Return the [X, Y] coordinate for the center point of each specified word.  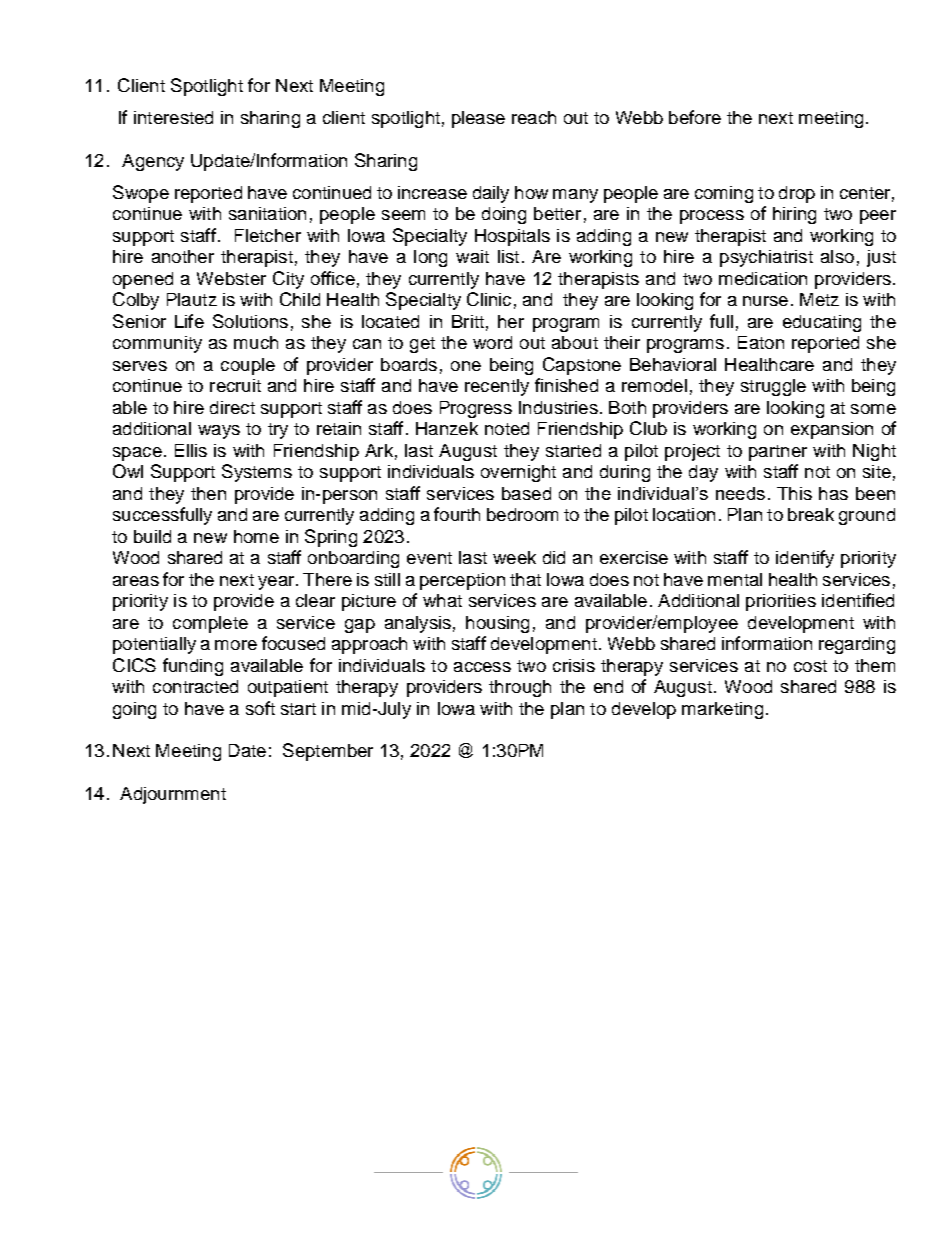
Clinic [489, 299]
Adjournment [173, 795]
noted [507, 428]
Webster [231, 278]
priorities [781, 602]
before [695, 117]
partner [778, 453]
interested [173, 117]
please [478, 119]
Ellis [191, 450]
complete [210, 624]
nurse [765, 301]
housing [497, 624]
